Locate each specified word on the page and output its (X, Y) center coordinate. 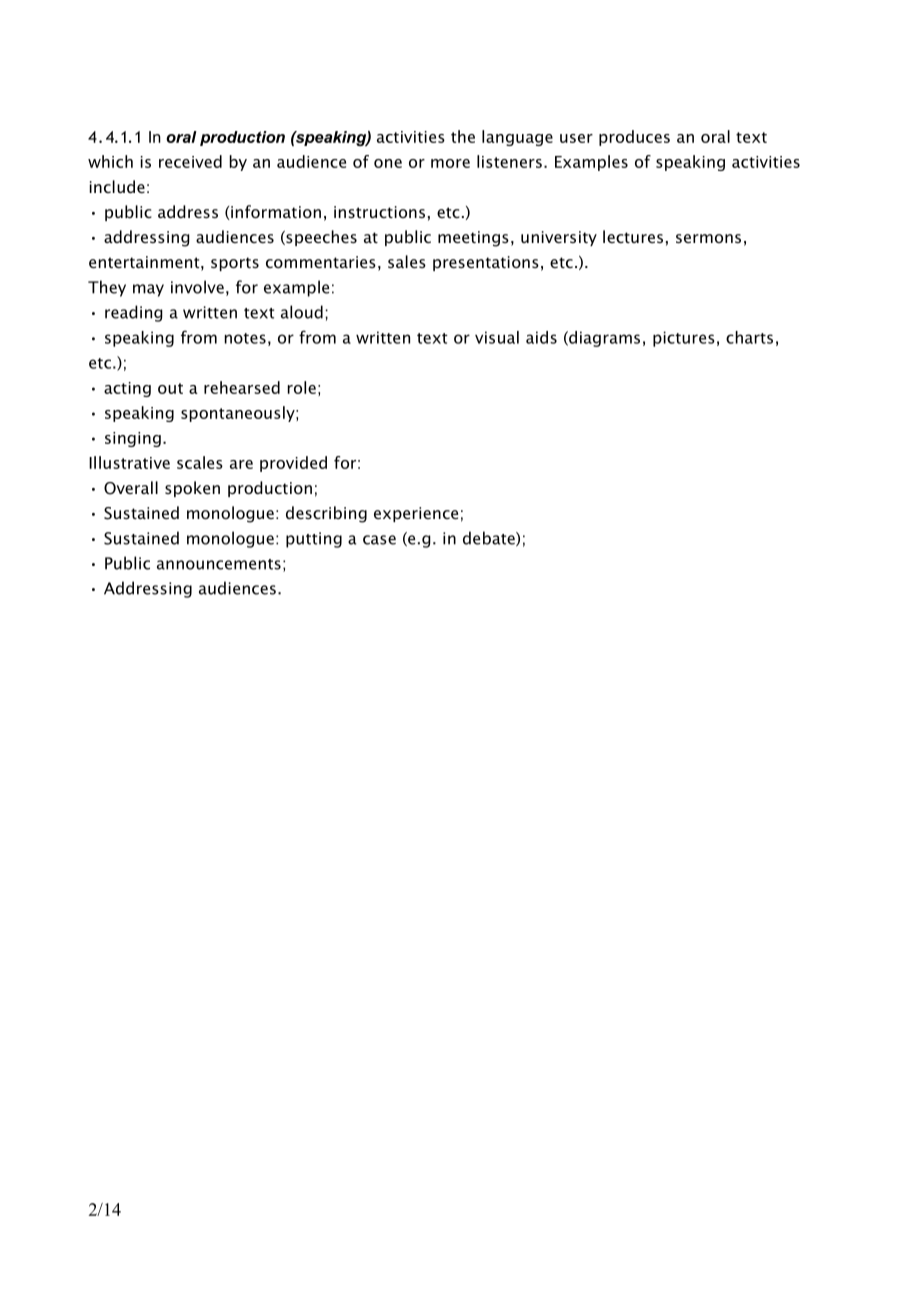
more (450, 163)
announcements (219, 564)
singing (133, 439)
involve (197, 287)
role (302, 387)
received (190, 161)
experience (416, 514)
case (379, 540)
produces (634, 138)
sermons (708, 238)
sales (407, 261)
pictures (684, 339)
